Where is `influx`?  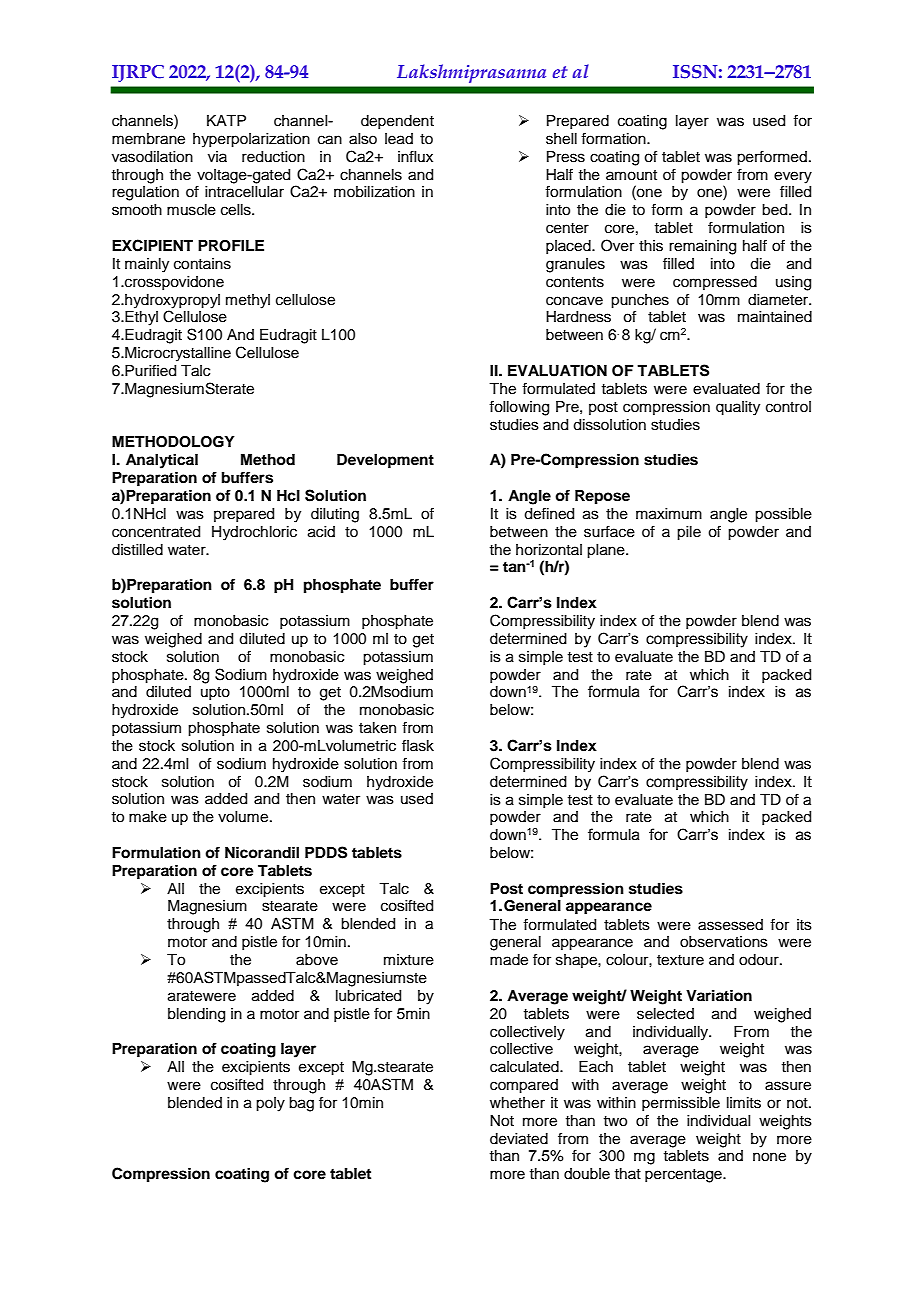 influx is located at coordinates (415, 156).
